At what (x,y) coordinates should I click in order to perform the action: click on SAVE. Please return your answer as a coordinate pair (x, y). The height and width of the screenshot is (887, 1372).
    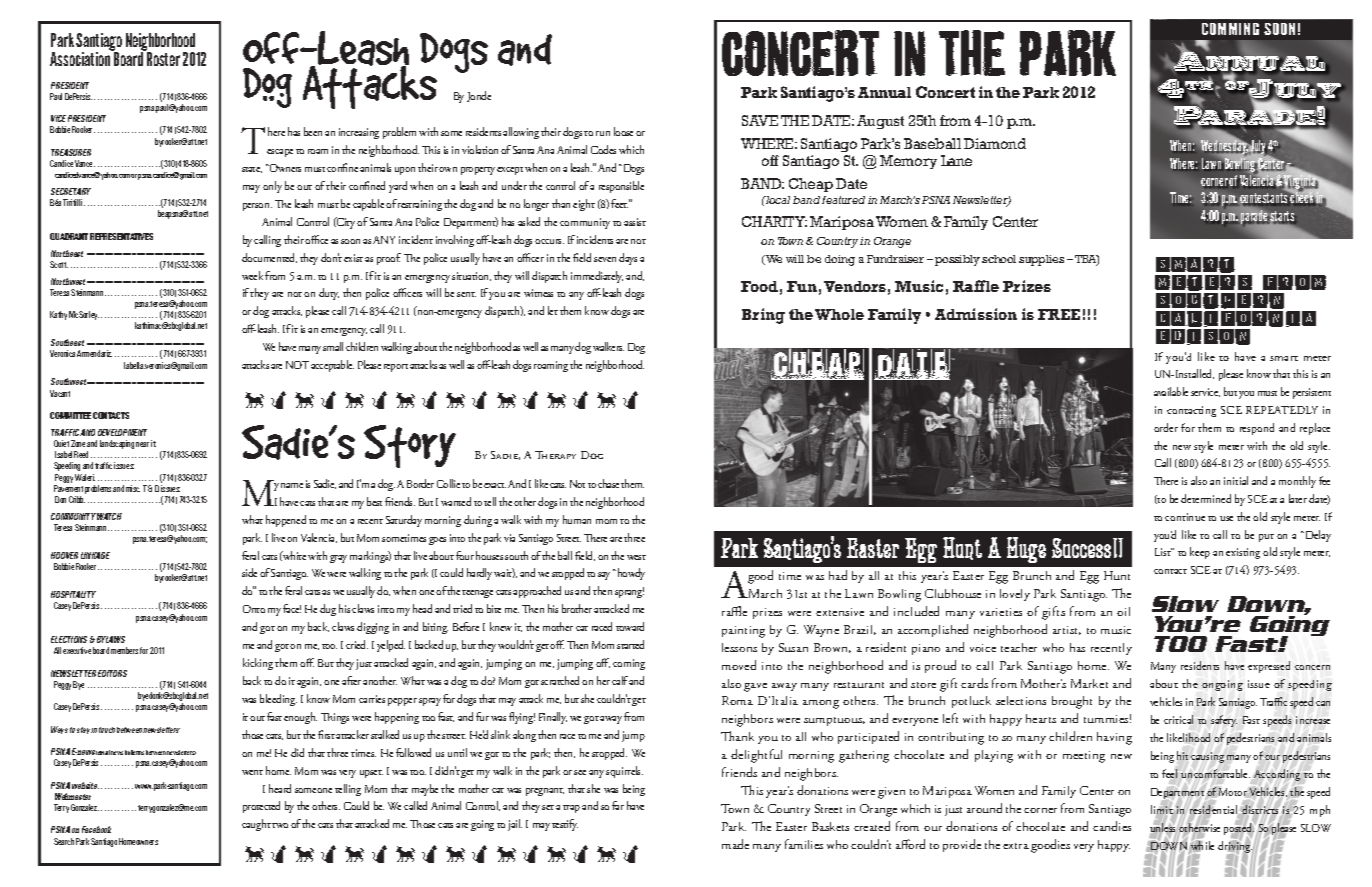
    Looking at the image, I should click on (760, 120).
